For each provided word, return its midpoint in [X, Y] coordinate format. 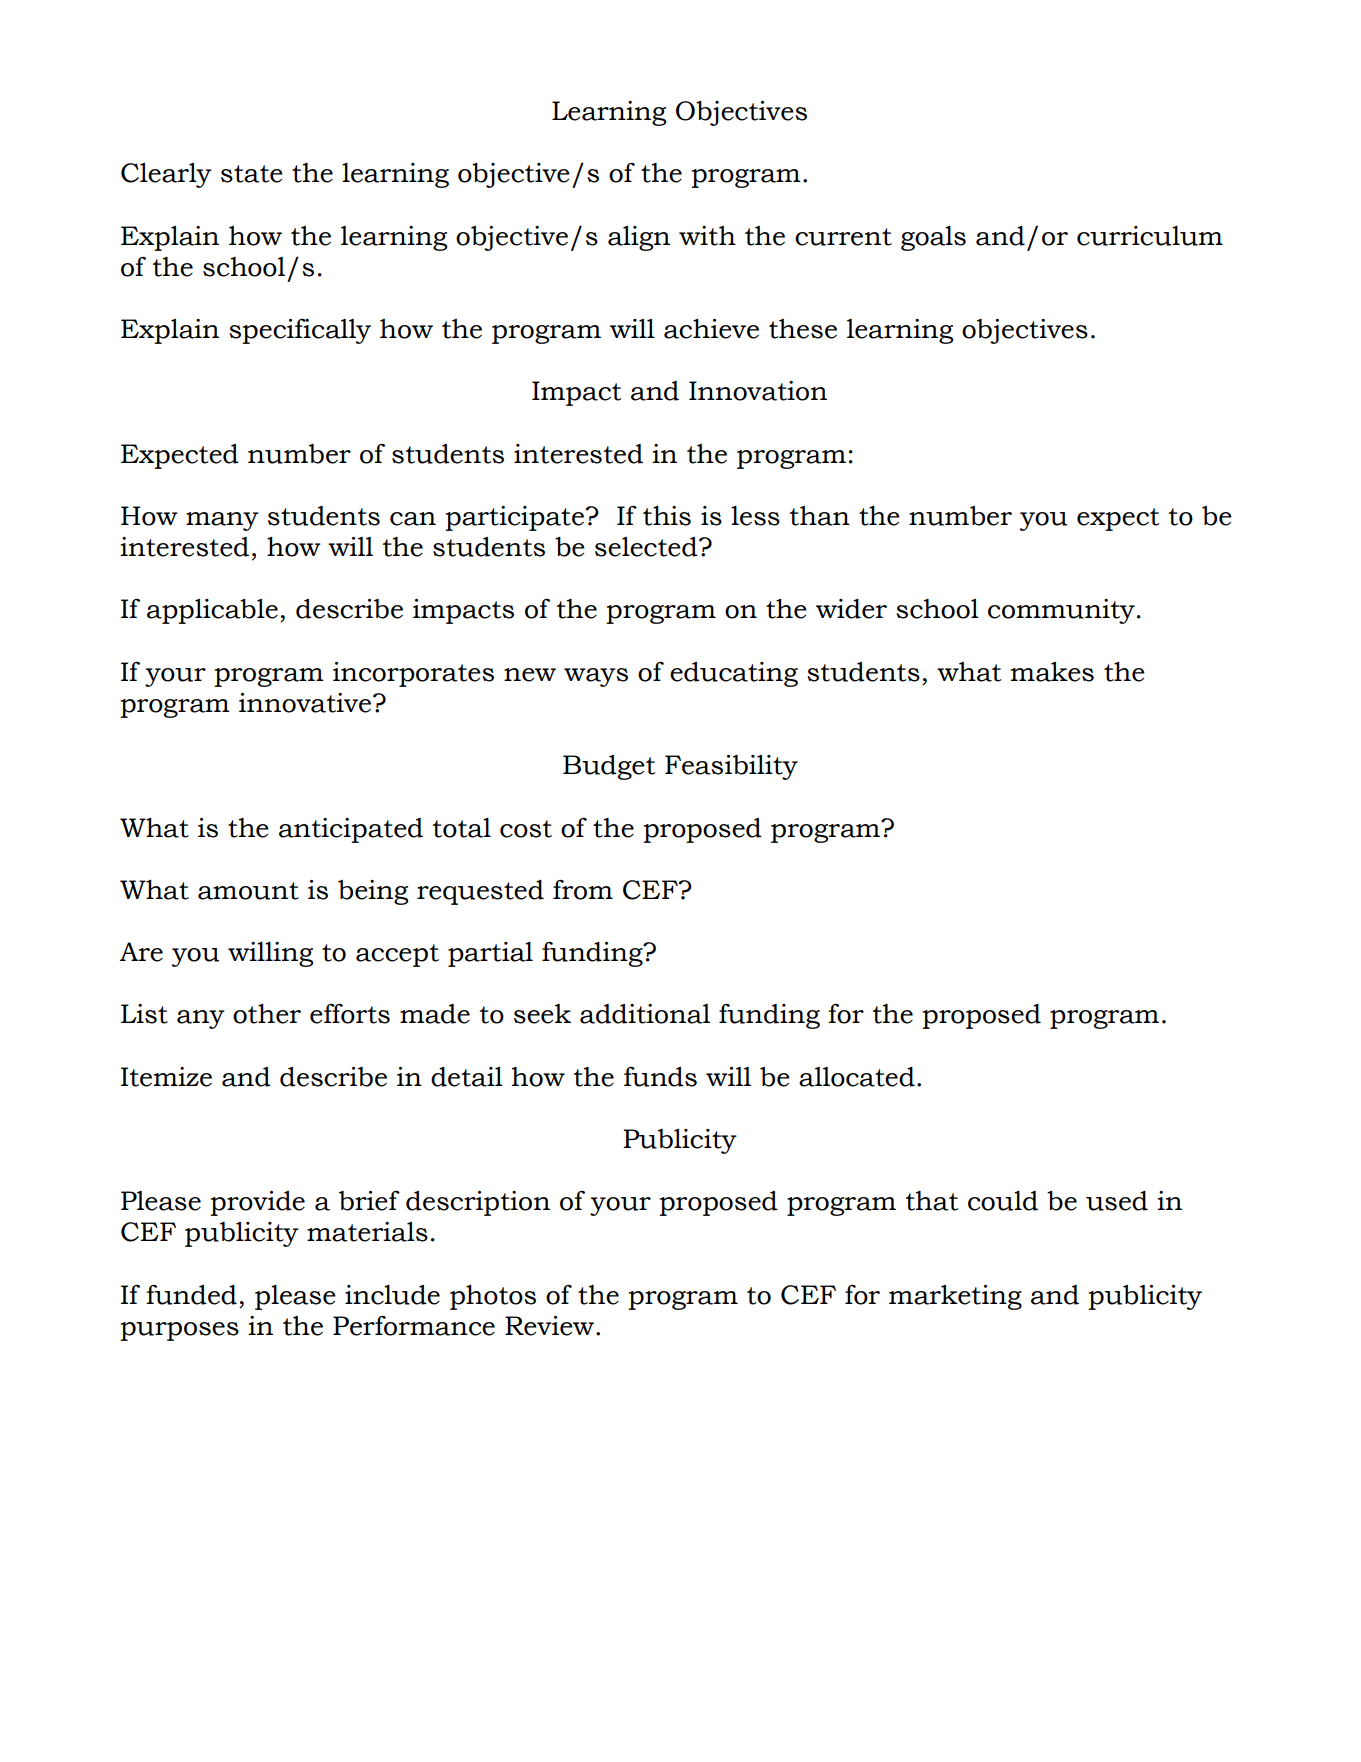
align [639, 238]
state [252, 174]
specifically [300, 331]
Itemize [166, 1077]
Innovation [758, 391]
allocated [857, 1077]
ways [596, 677]
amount [248, 891]
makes [1052, 672]
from [583, 890]
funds [660, 1077]
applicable [212, 611]
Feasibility [731, 767]
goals [933, 238]
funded [191, 1295]
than [820, 516]
